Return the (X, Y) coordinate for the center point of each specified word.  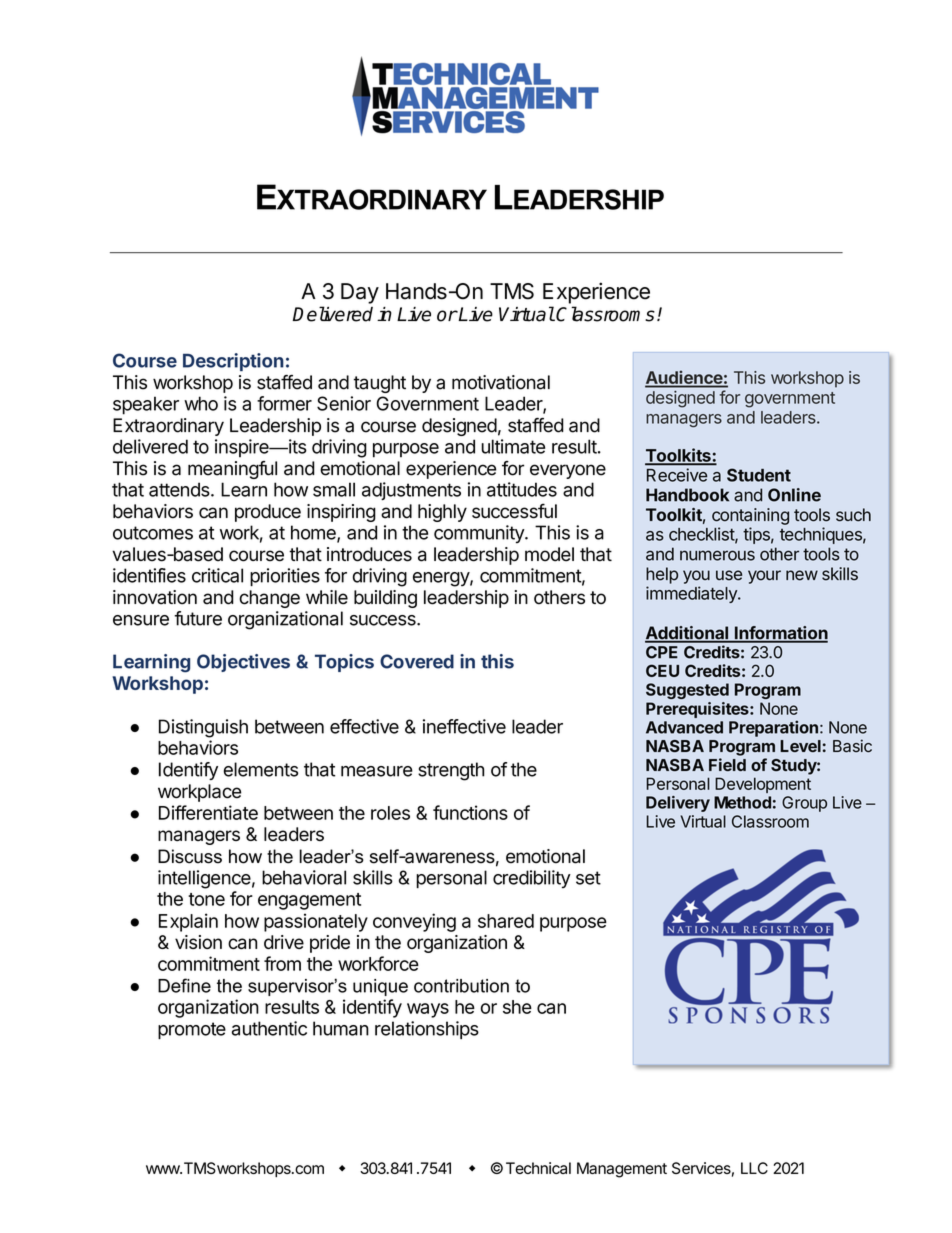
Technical (538, 1168)
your (764, 577)
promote (192, 1030)
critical (217, 575)
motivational (501, 382)
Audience (684, 378)
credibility (532, 879)
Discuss (190, 856)
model (549, 554)
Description (233, 362)
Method (742, 802)
